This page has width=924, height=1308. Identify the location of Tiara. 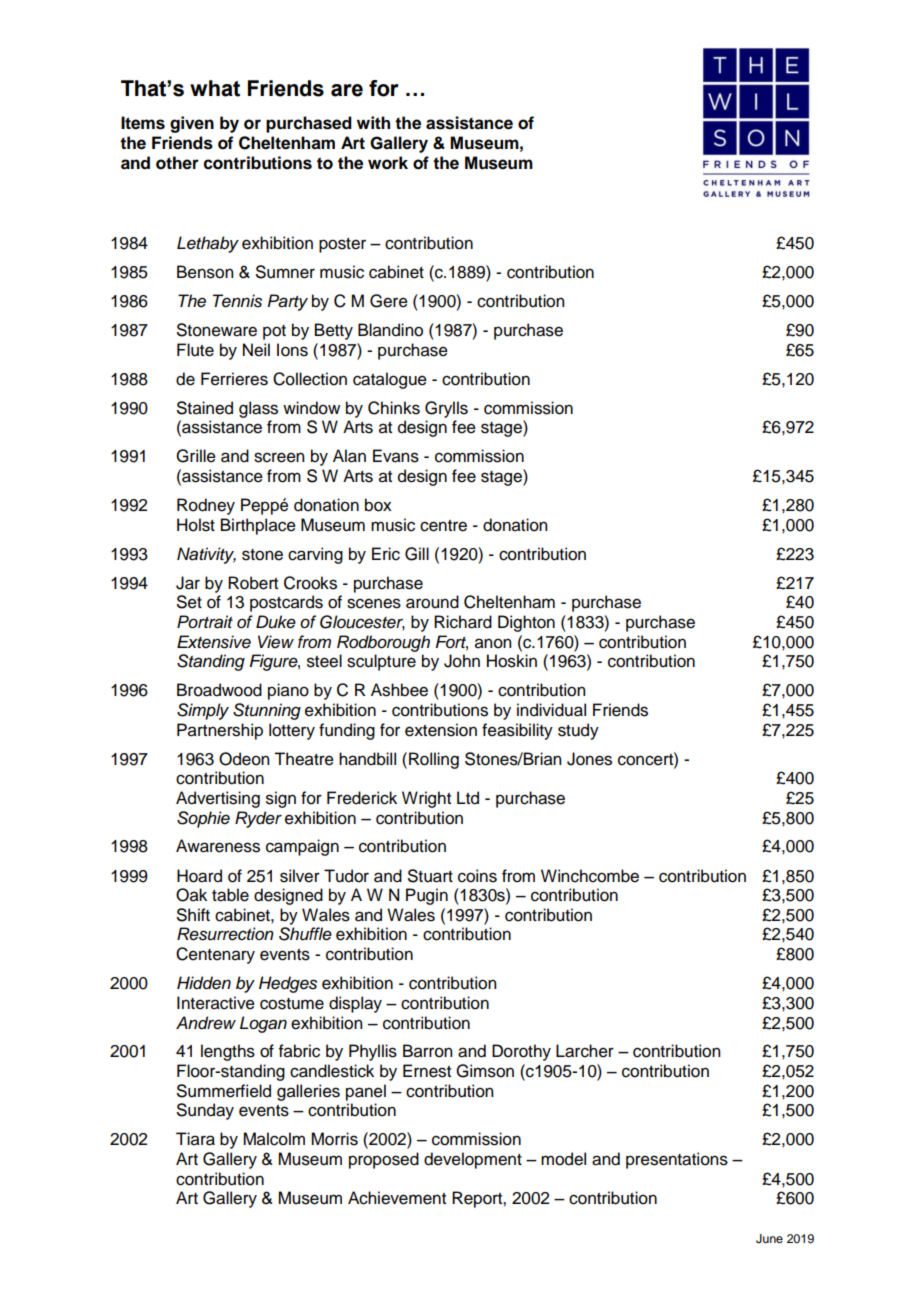
(195, 1139).
